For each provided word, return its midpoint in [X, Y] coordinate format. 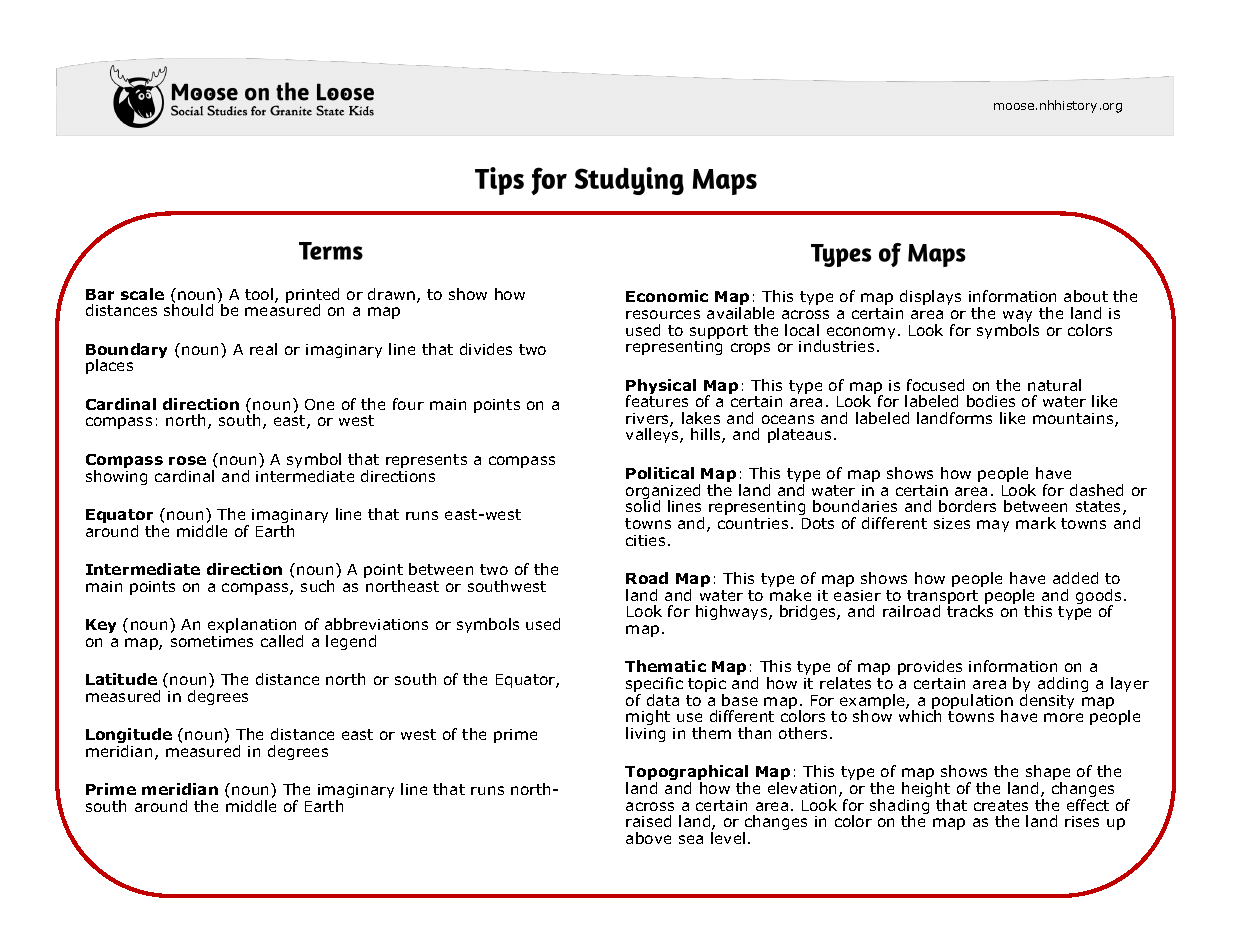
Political [660, 473]
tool [259, 294]
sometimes [212, 641]
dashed [1096, 490]
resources [663, 314]
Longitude [129, 737]
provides [930, 667]
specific [654, 686]
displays [930, 297]
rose [187, 460]
